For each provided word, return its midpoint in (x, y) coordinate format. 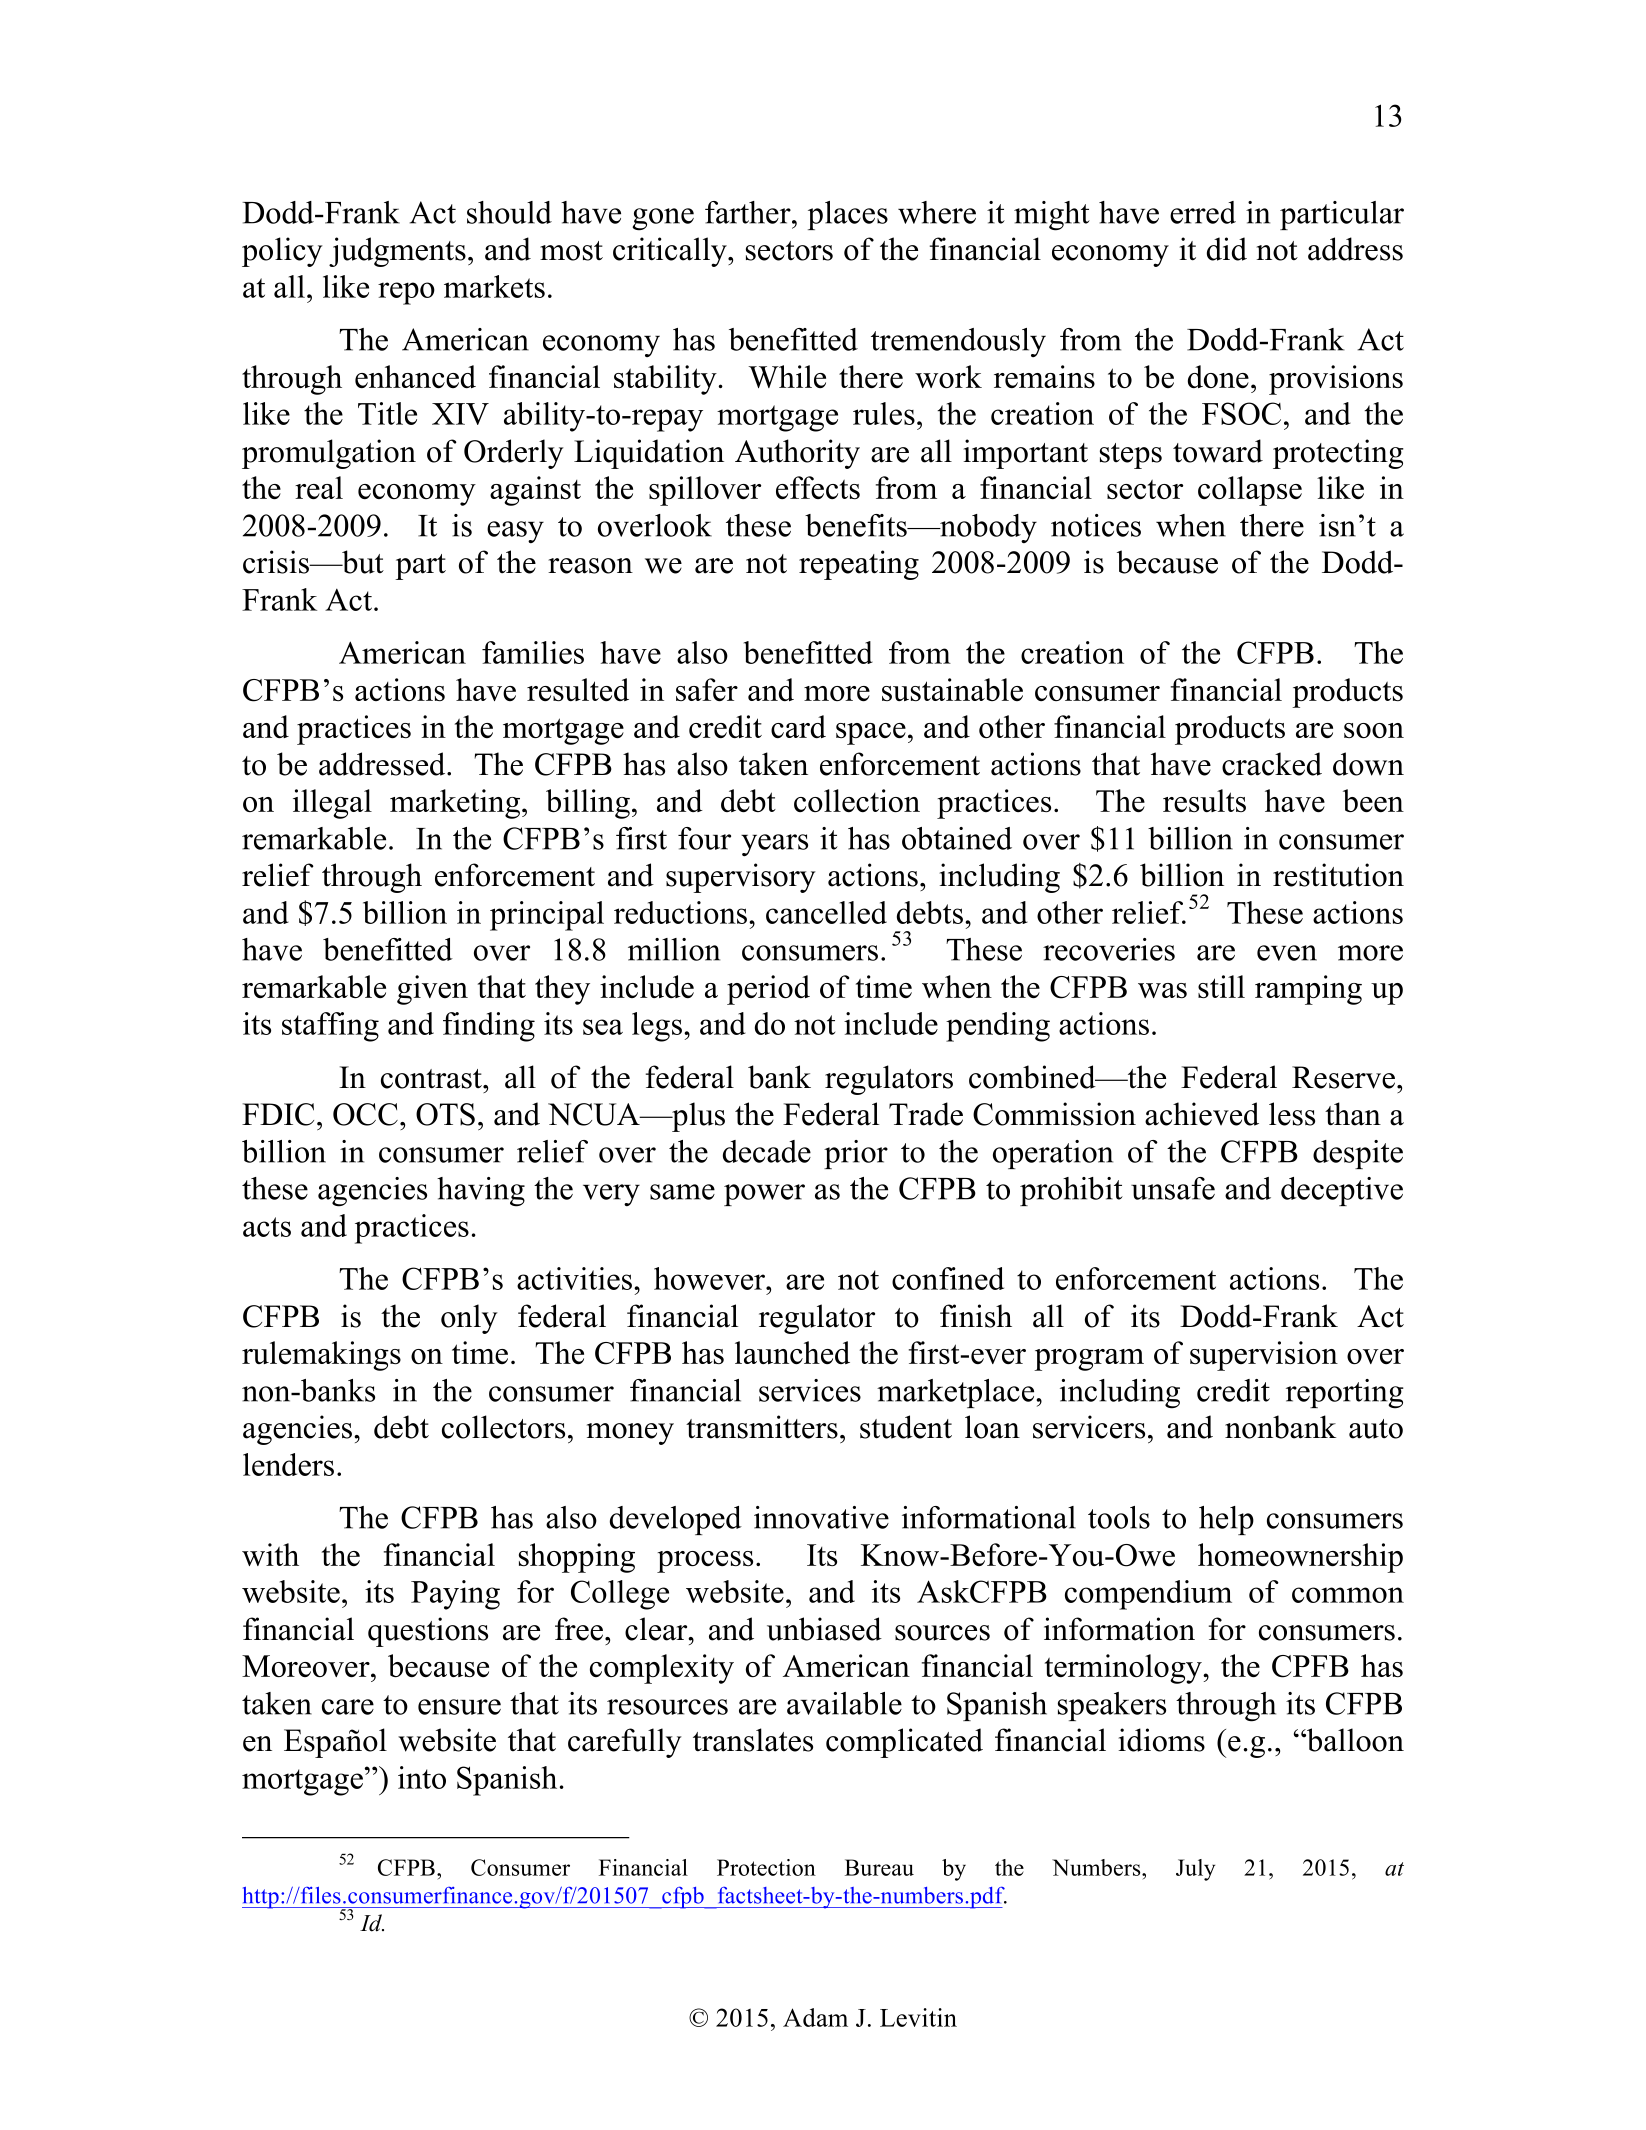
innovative (821, 1517)
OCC (365, 1114)
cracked (1272, 764)
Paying (455, 1595)
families (533, 652)
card (798, 726)
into (422, 1777)
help (1226, 1520)
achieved (1202, 1114)
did (1227, 249)
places (848, 215)
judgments (397, 252)
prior (856, 1154)
